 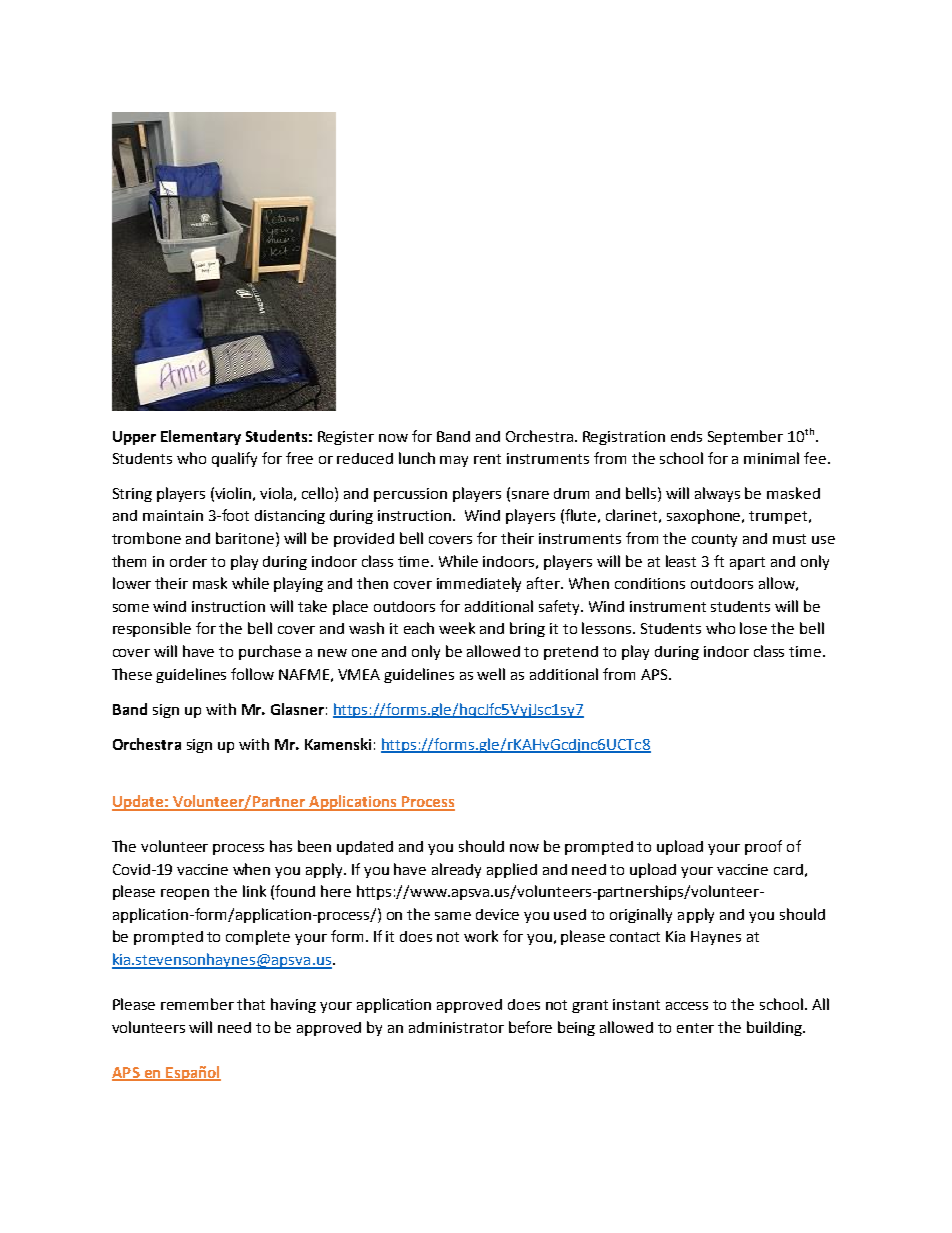 I want to click on week, so click(x=457, y=628).
